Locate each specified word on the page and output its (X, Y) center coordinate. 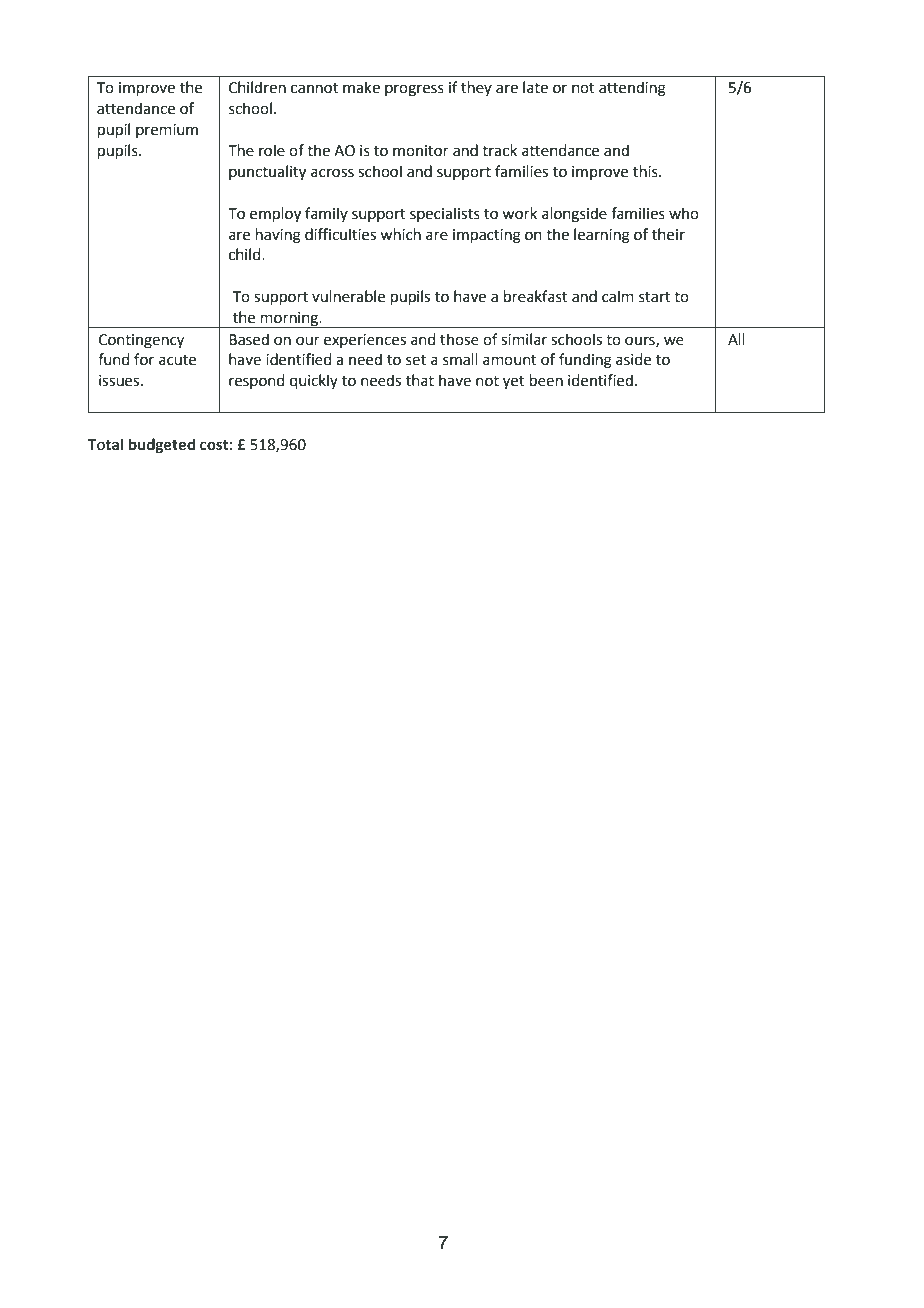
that (420, 380)
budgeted (162, 445)
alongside (574, 215)
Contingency (141, 341)
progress (414, 90)
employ (275, 215)
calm (618, 296)
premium (167, 131)
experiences (365, 341)
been (546, 380)
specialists (445, 214)
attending (632, 89)
